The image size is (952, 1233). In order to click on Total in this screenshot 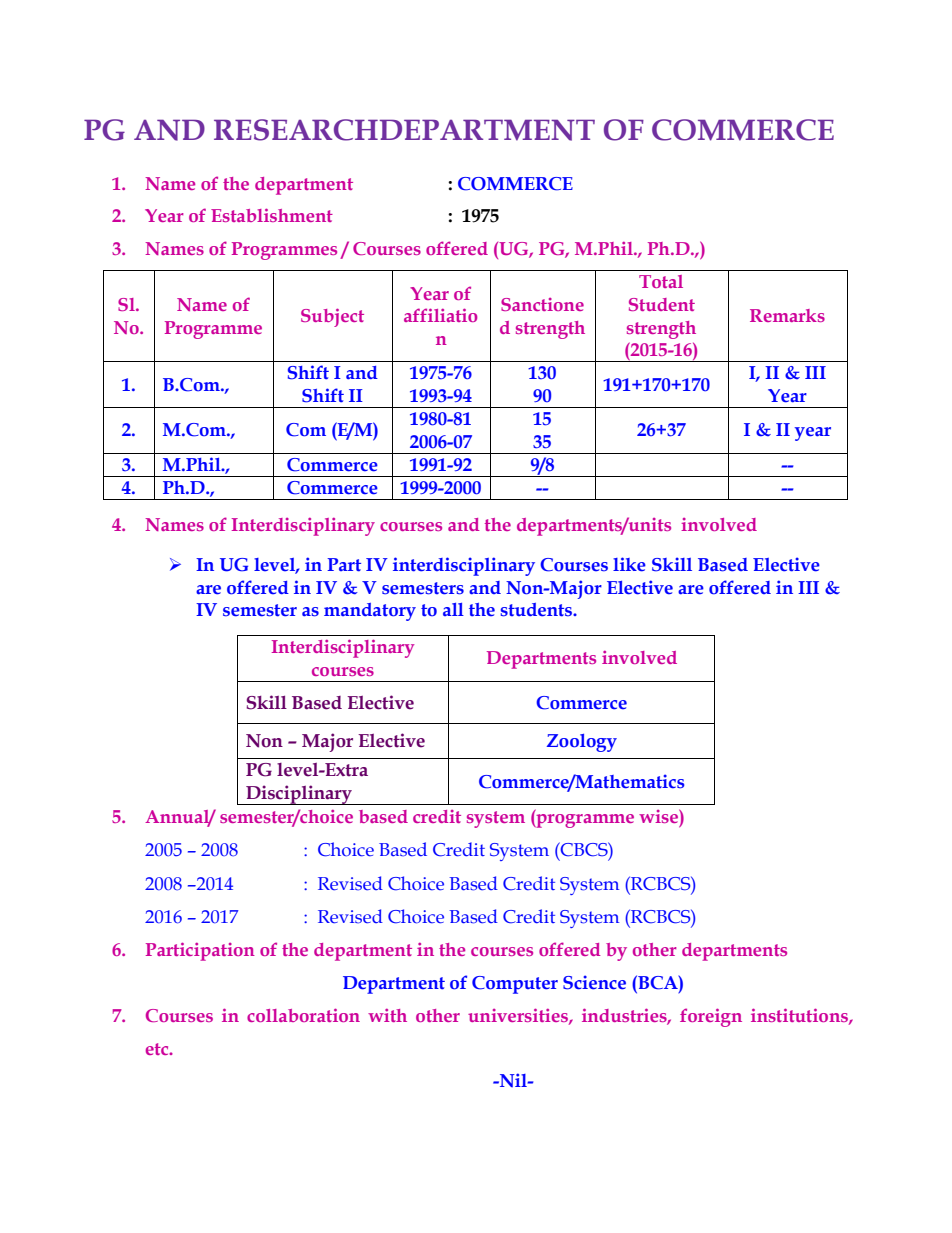, I will do `click(661, 281)`.
